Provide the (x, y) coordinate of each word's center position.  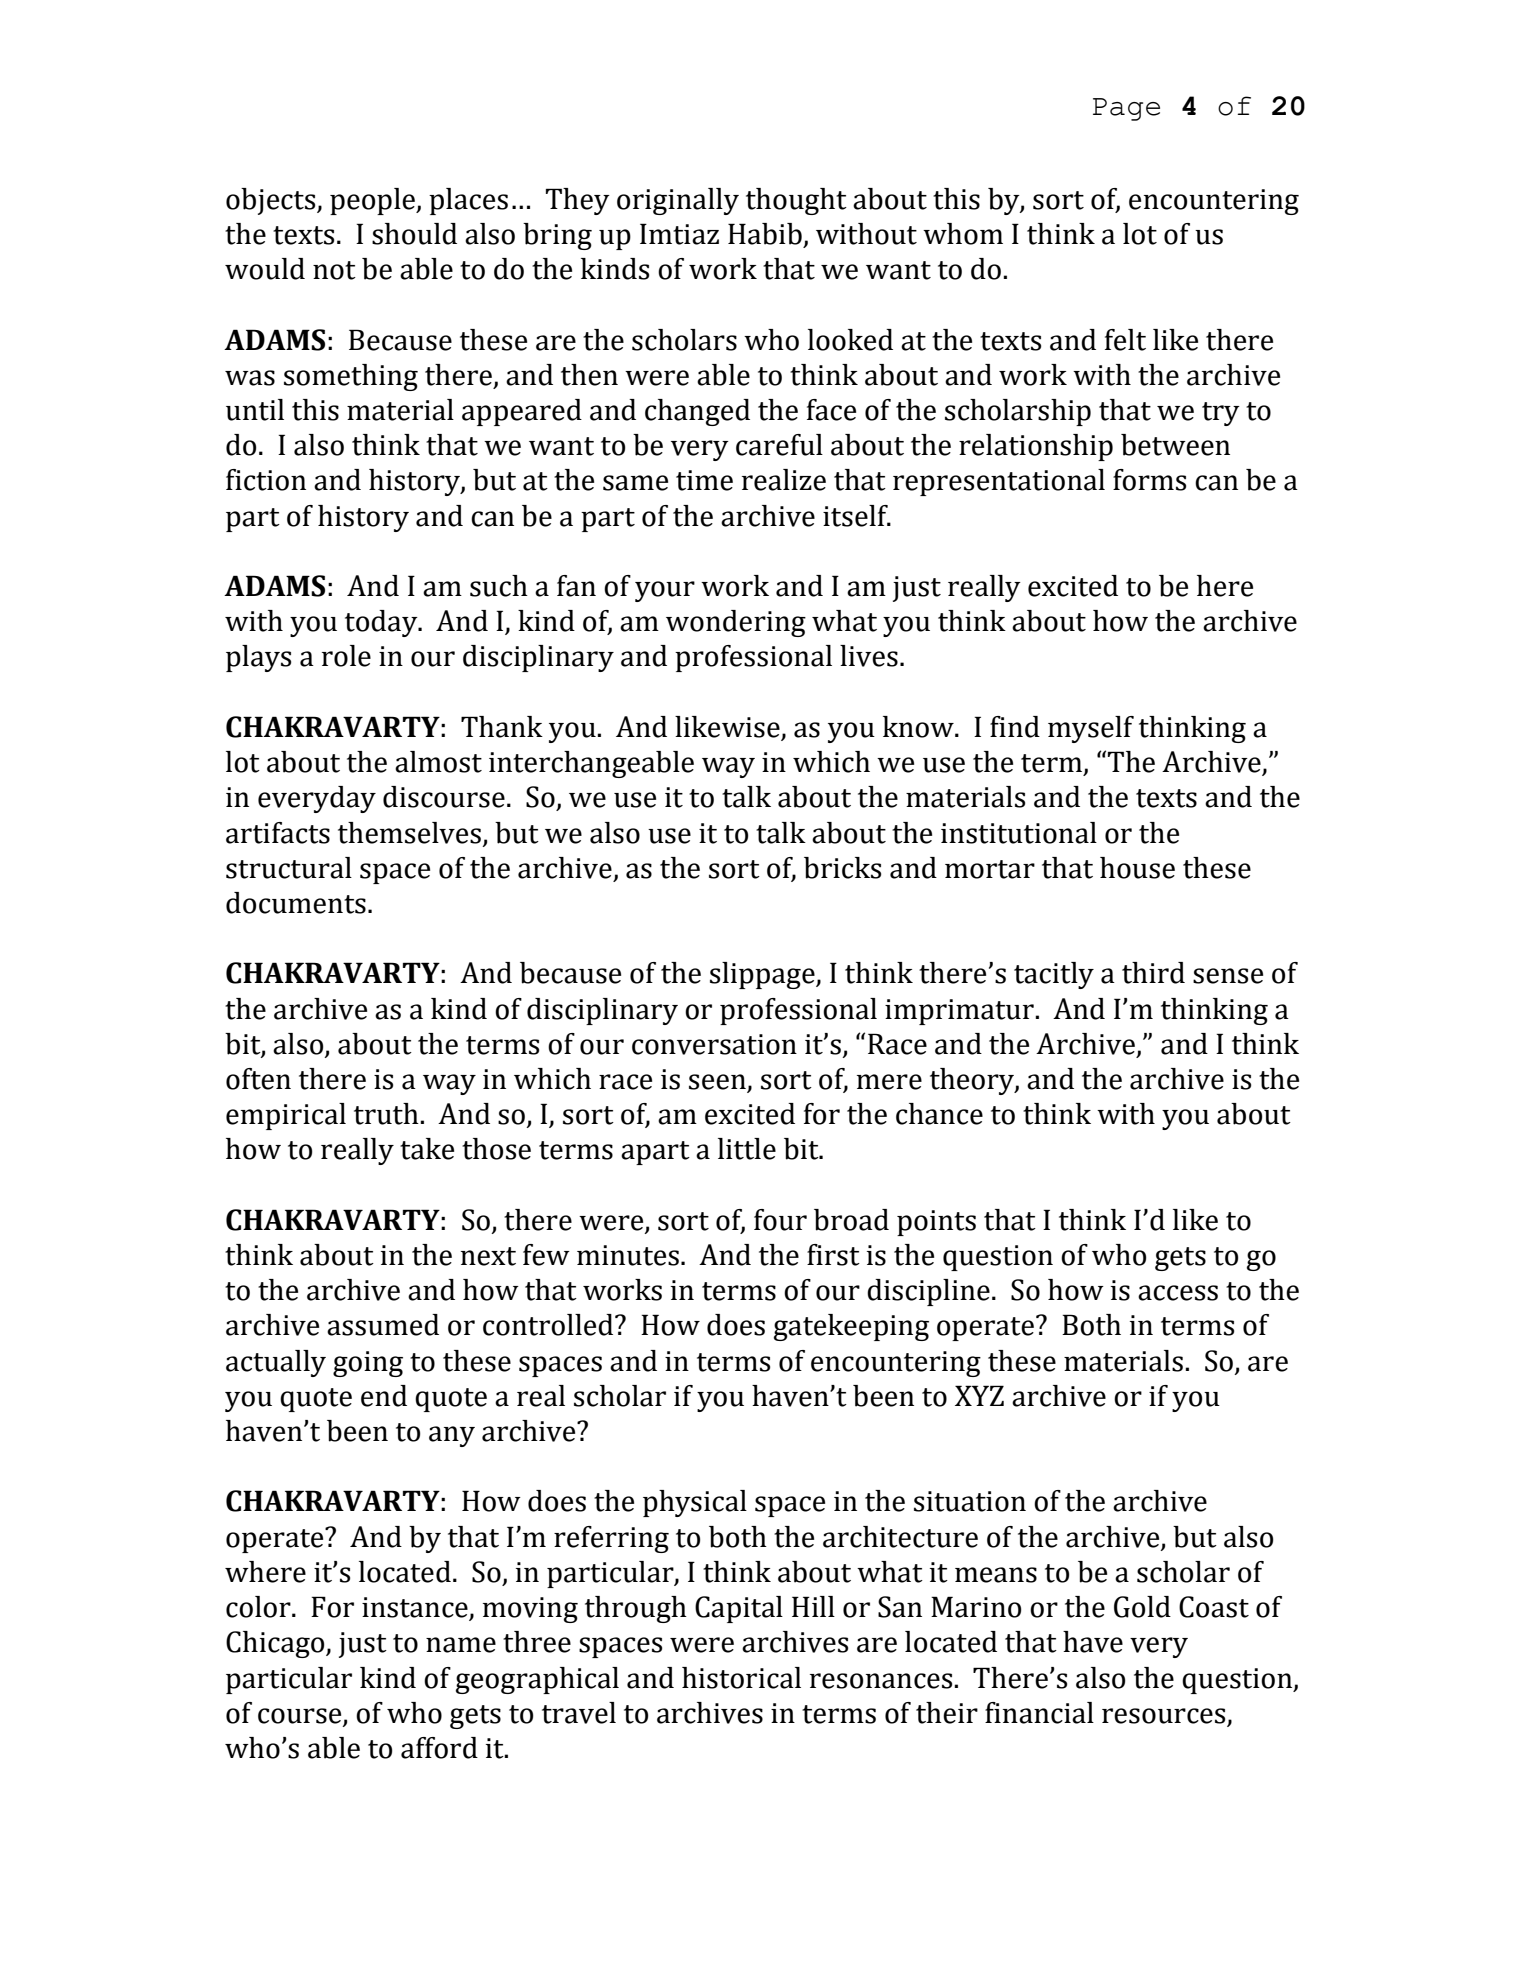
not (334, 270)
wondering (736, 623)
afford (439, 1748)
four (780, 1220)
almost (438, 762)
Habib (765, 234)
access (1178, 1293)
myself (1091, 729)
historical (741, 1678)
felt (1125, 340)
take (427, 1149)
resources (1163, 1716)
